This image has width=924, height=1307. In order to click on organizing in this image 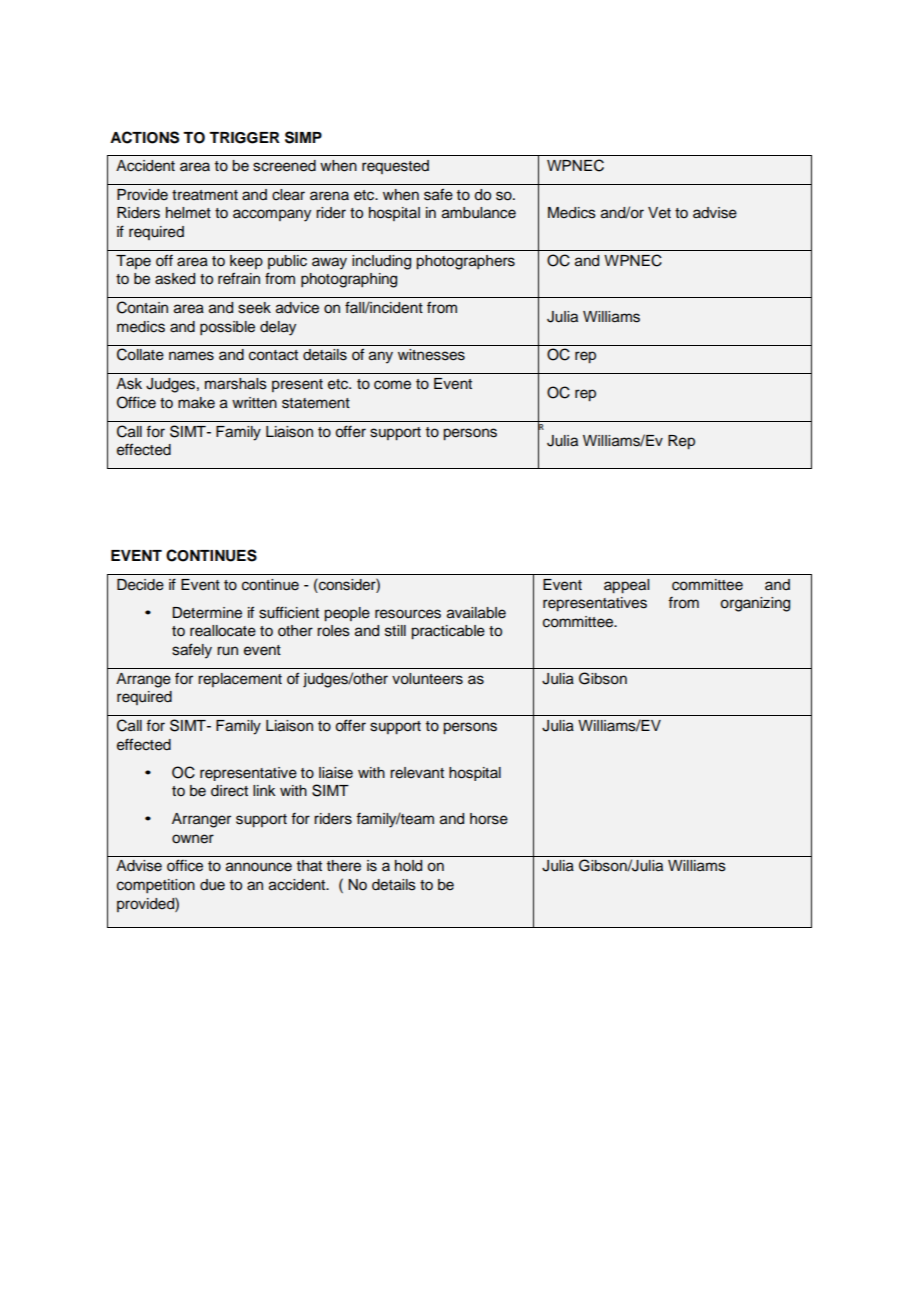, I will do `click(755, 604)`.
